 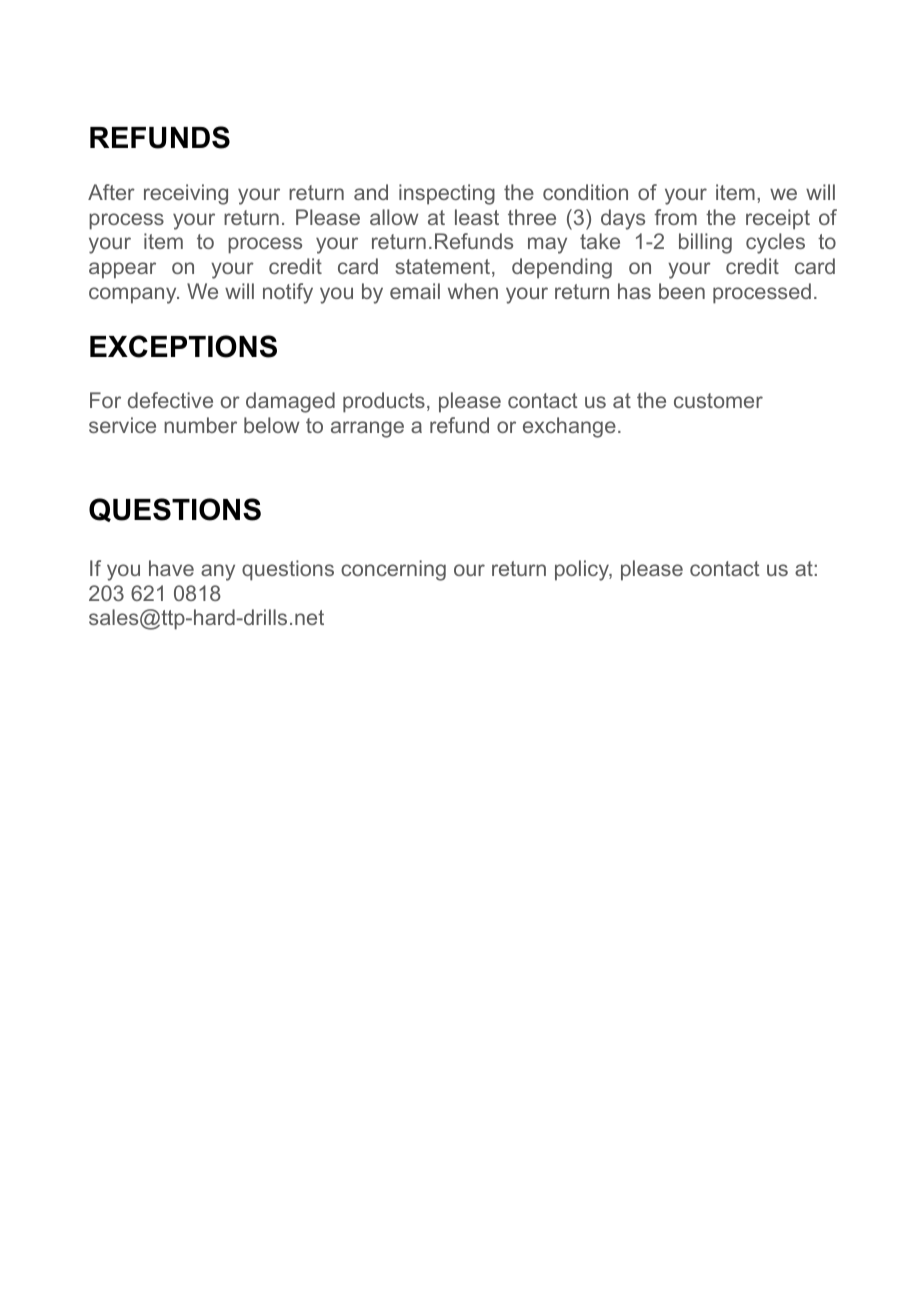 I want to click on concerning, so click(x=393, y=570).
